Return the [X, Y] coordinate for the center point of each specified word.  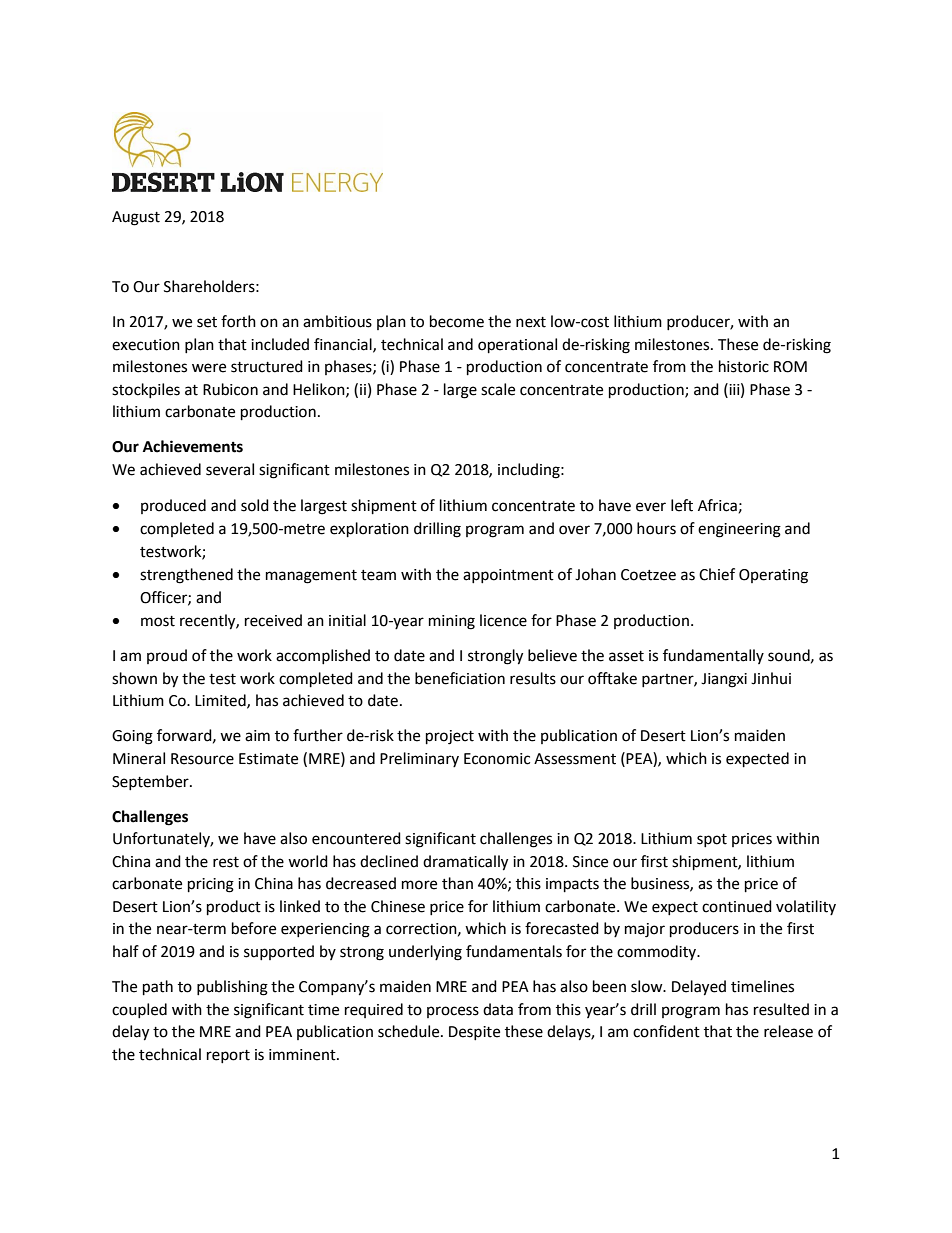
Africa [717, 505]
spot [712, 840]
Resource [202, 759]
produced [173, 506]
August [136, 218]
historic [744, 366]
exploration [369, 530]
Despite [474, 1033]
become [457, 321]
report [228, 1056]
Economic [497, 759]
